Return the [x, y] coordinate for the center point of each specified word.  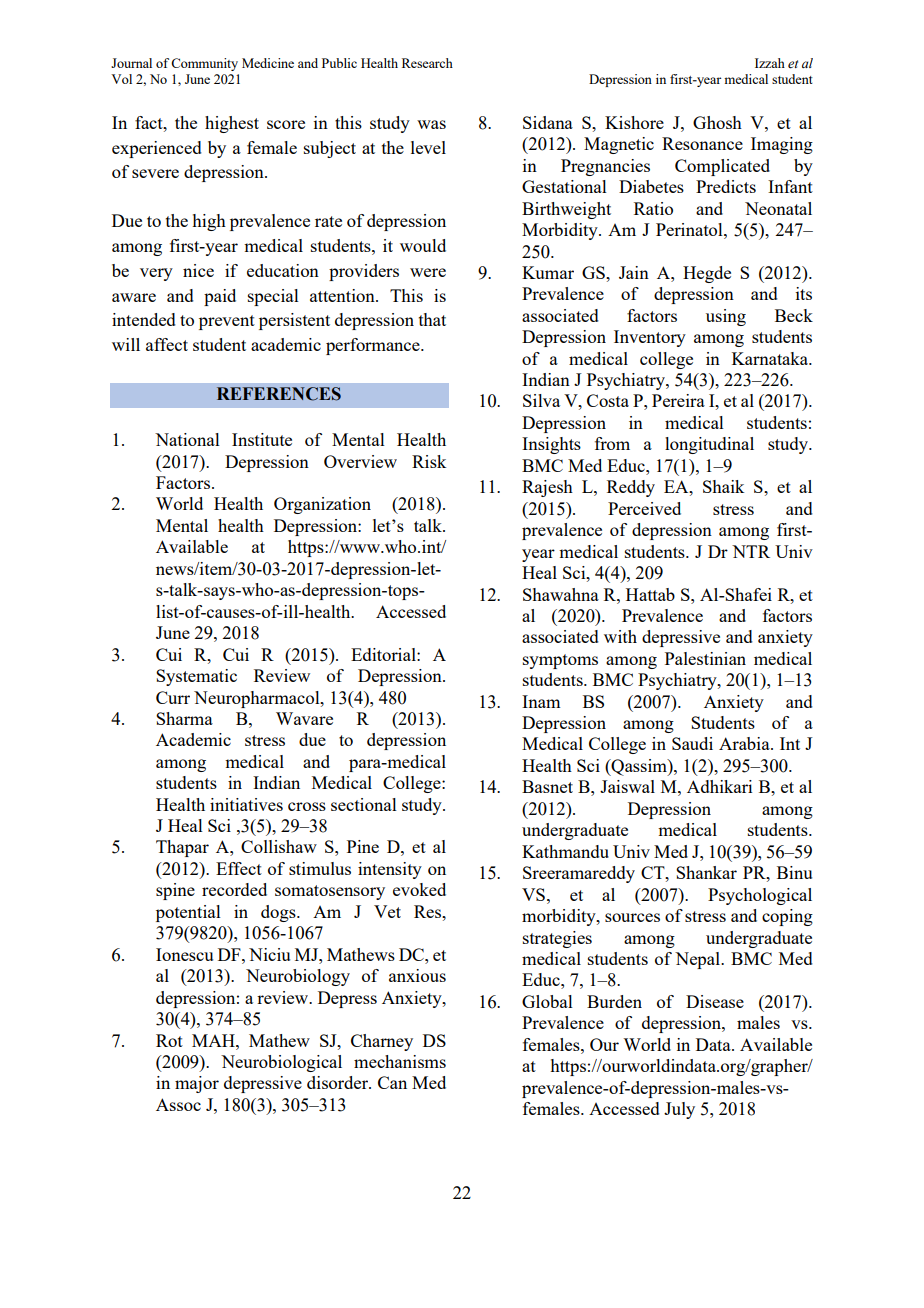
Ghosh [717, 122]
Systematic [196, 677]
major [197, 1084]
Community [204, 64]
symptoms [560, 661]
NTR [751, 551]
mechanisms [400, 1061]
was [431, 124]
